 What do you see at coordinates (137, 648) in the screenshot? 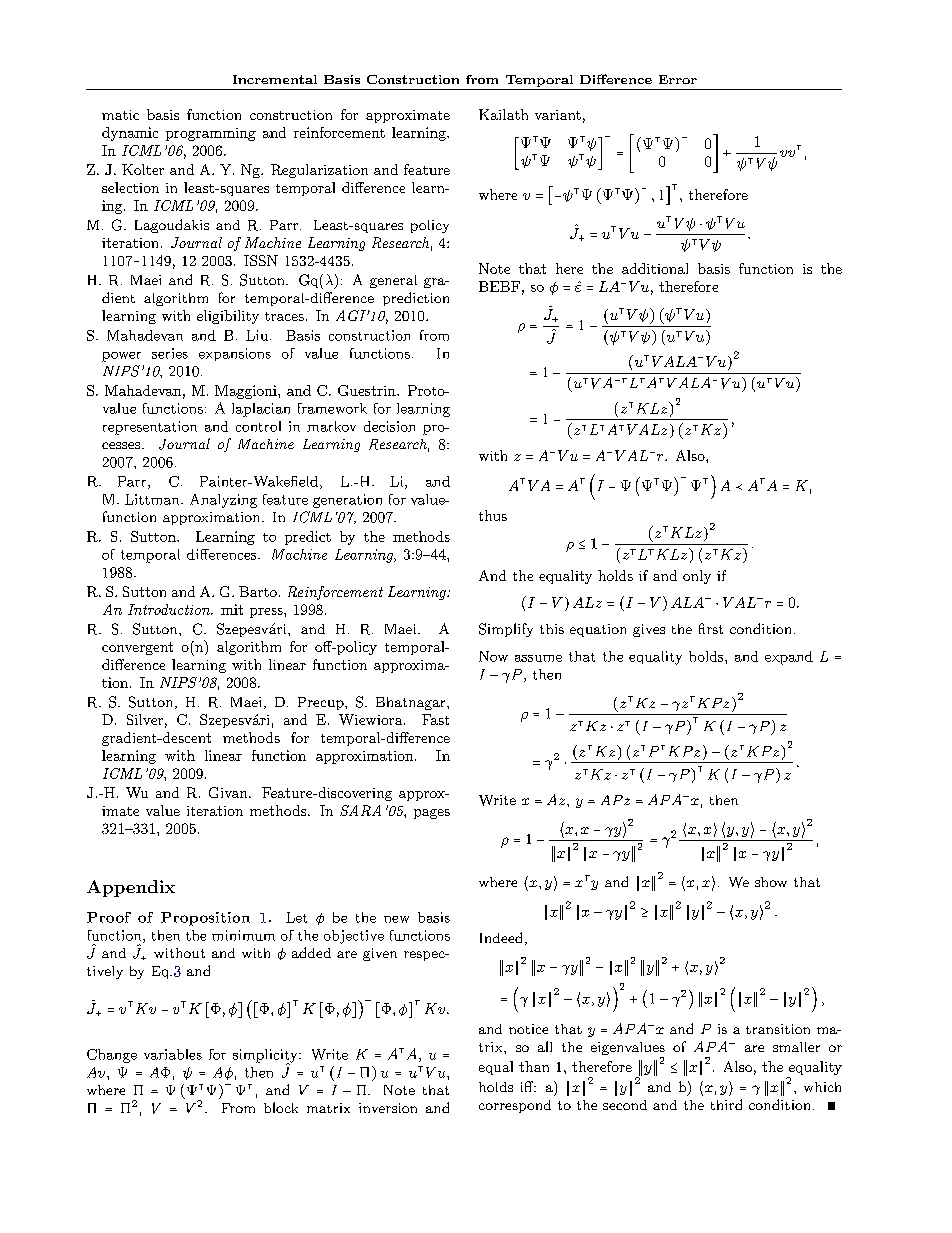
I see `convergent` at bounding box center [137, 648].
